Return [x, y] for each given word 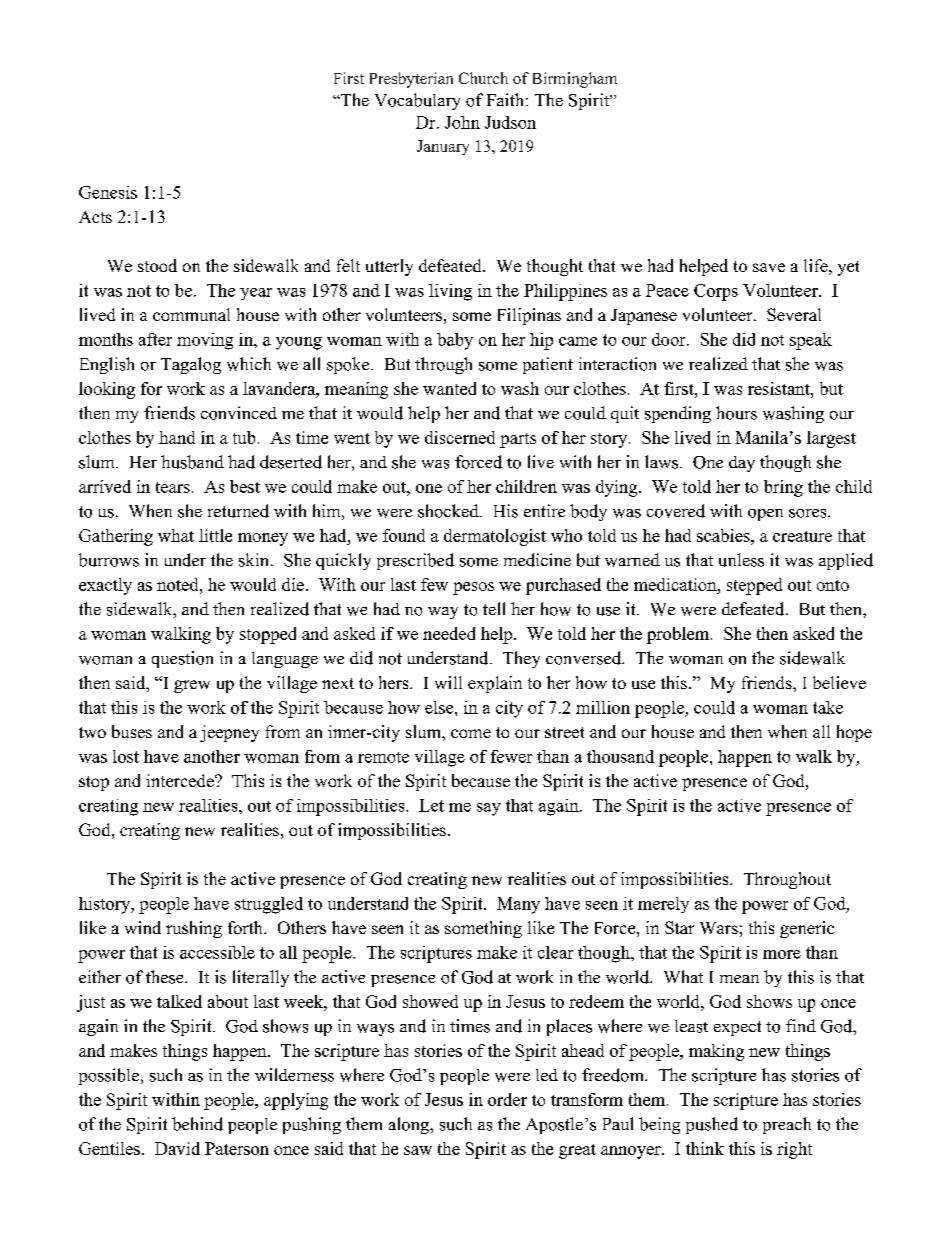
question [182, 659]
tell [494, 608]
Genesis [108, 192]
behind [197, 1124]
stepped [754, 586]
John [462, 122]
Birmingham [575, 80]
